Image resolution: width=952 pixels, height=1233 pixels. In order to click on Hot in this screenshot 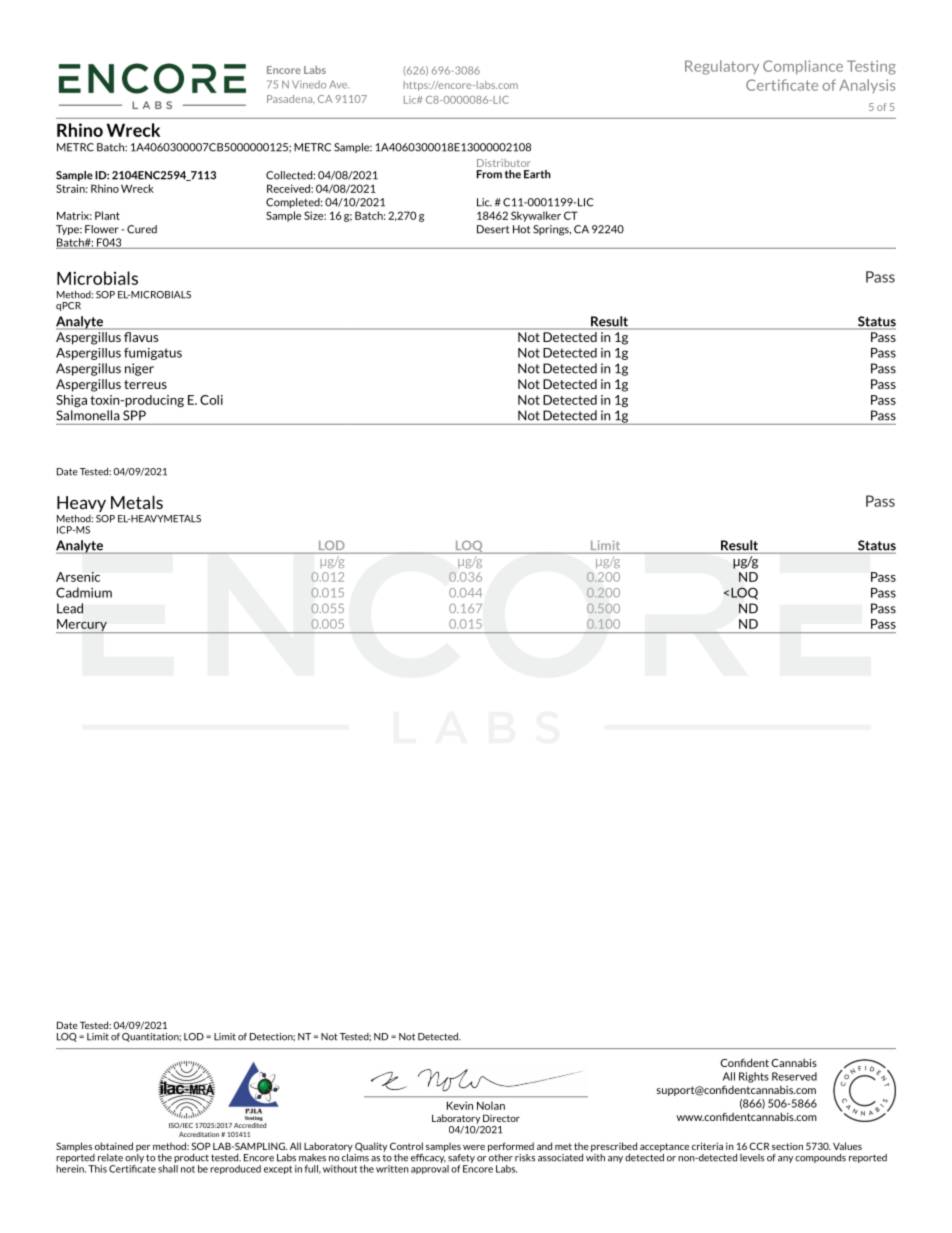, I will do `click(521, 229)`.
